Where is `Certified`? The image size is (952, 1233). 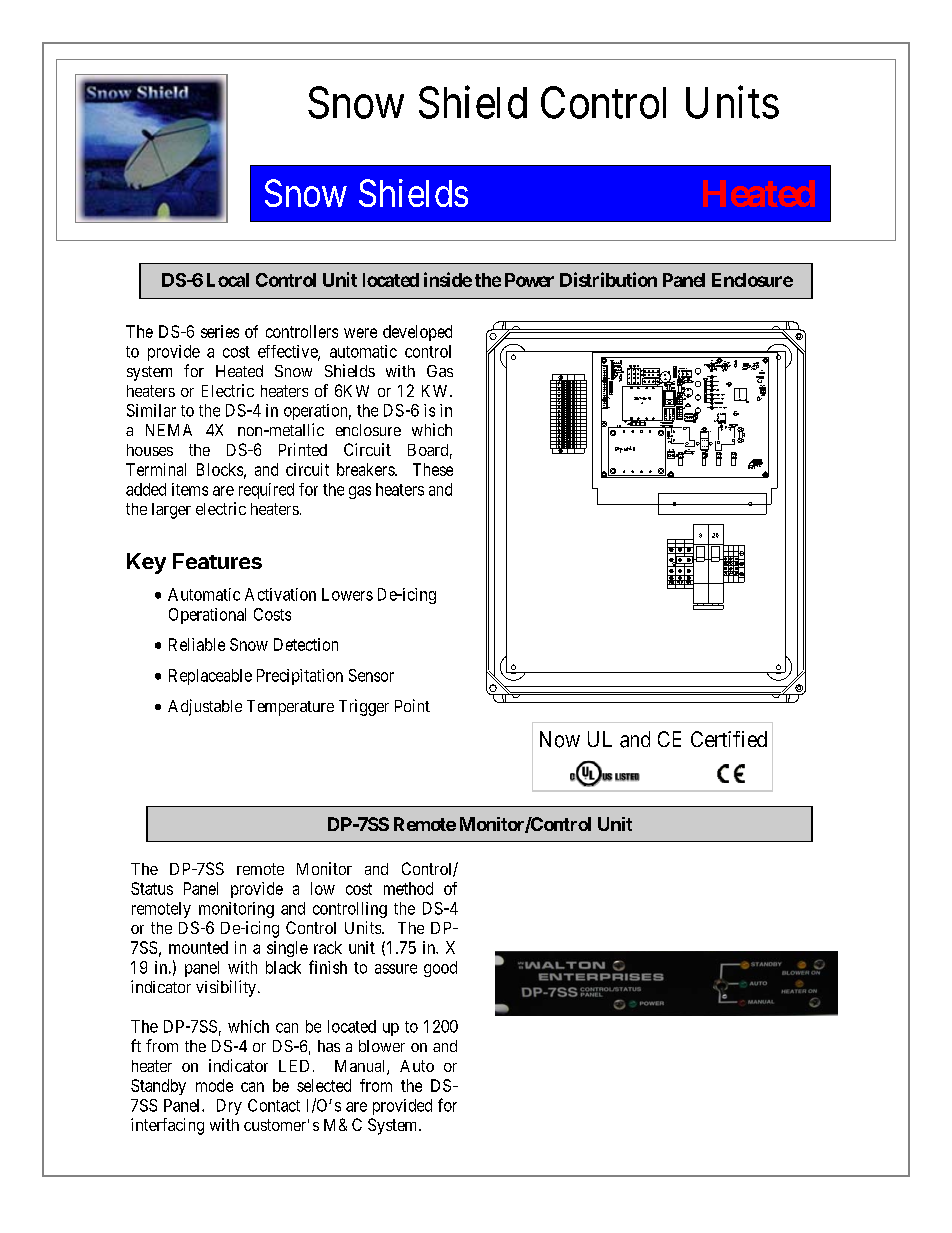 Certified is located at coordinates (729, 739).
